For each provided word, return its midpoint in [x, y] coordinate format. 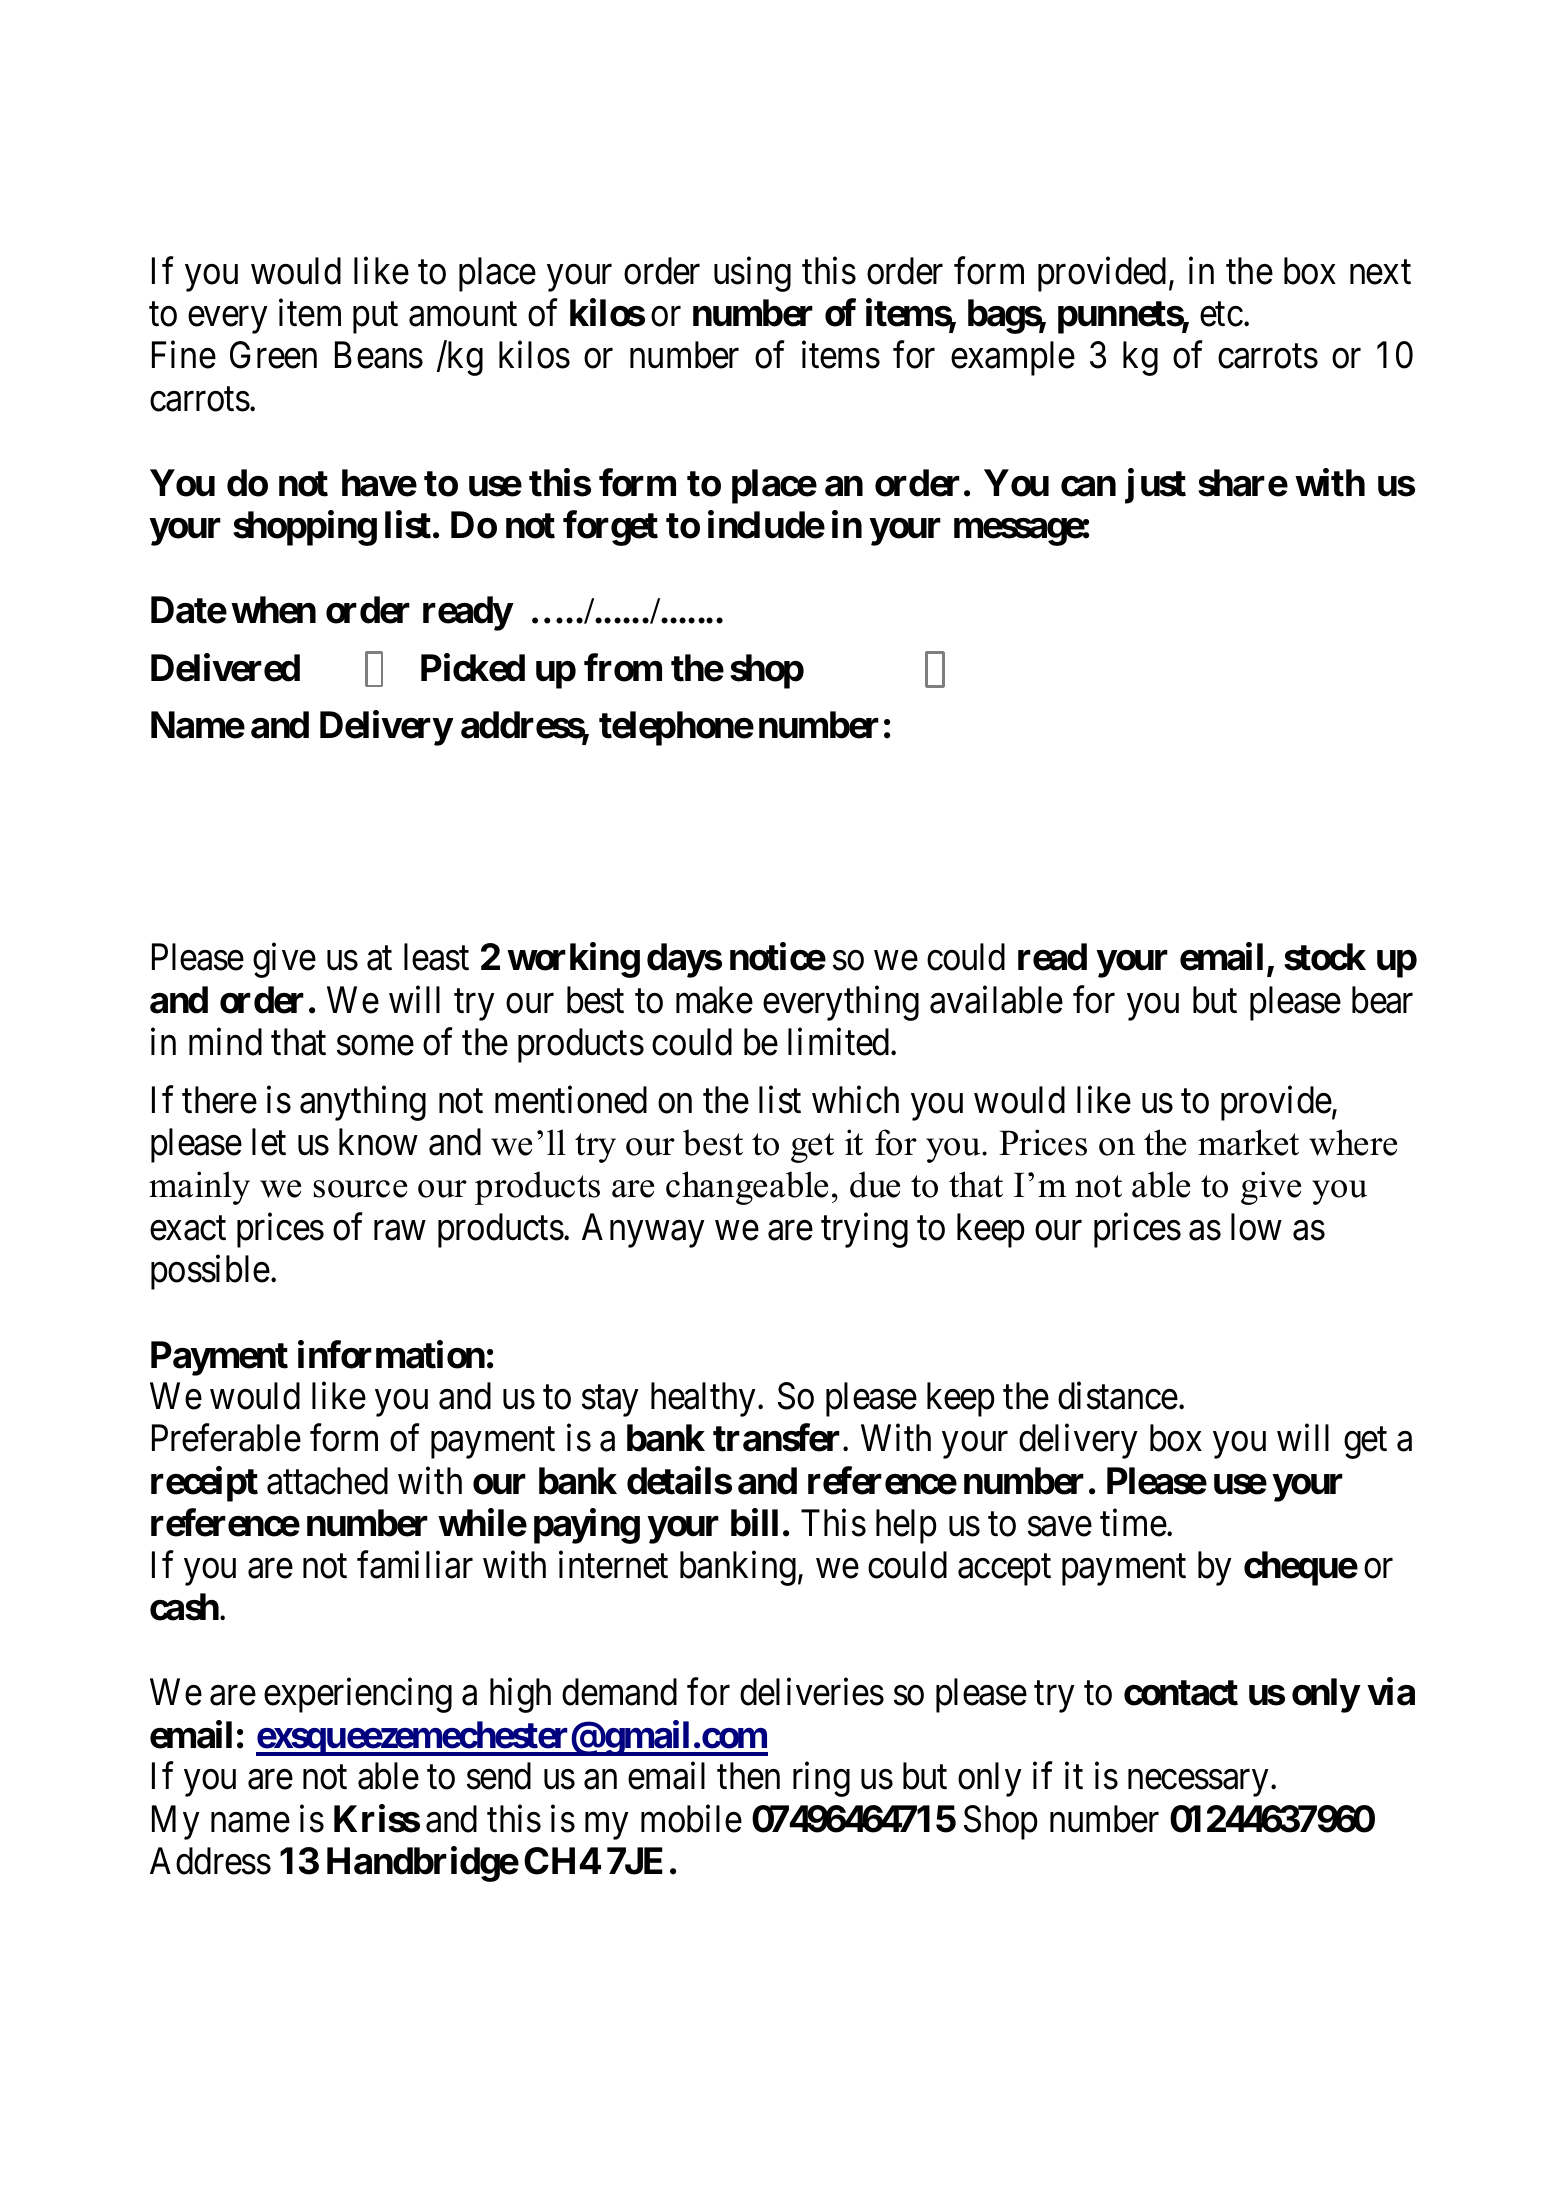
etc [1221, 315]
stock [1325, 957]
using [752, 274]
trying [864, 1230]
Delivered [225, 668]
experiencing [358, 1695]
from [623, 668]
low [1256, 1227]
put [375, 318]
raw [399, 1231]
